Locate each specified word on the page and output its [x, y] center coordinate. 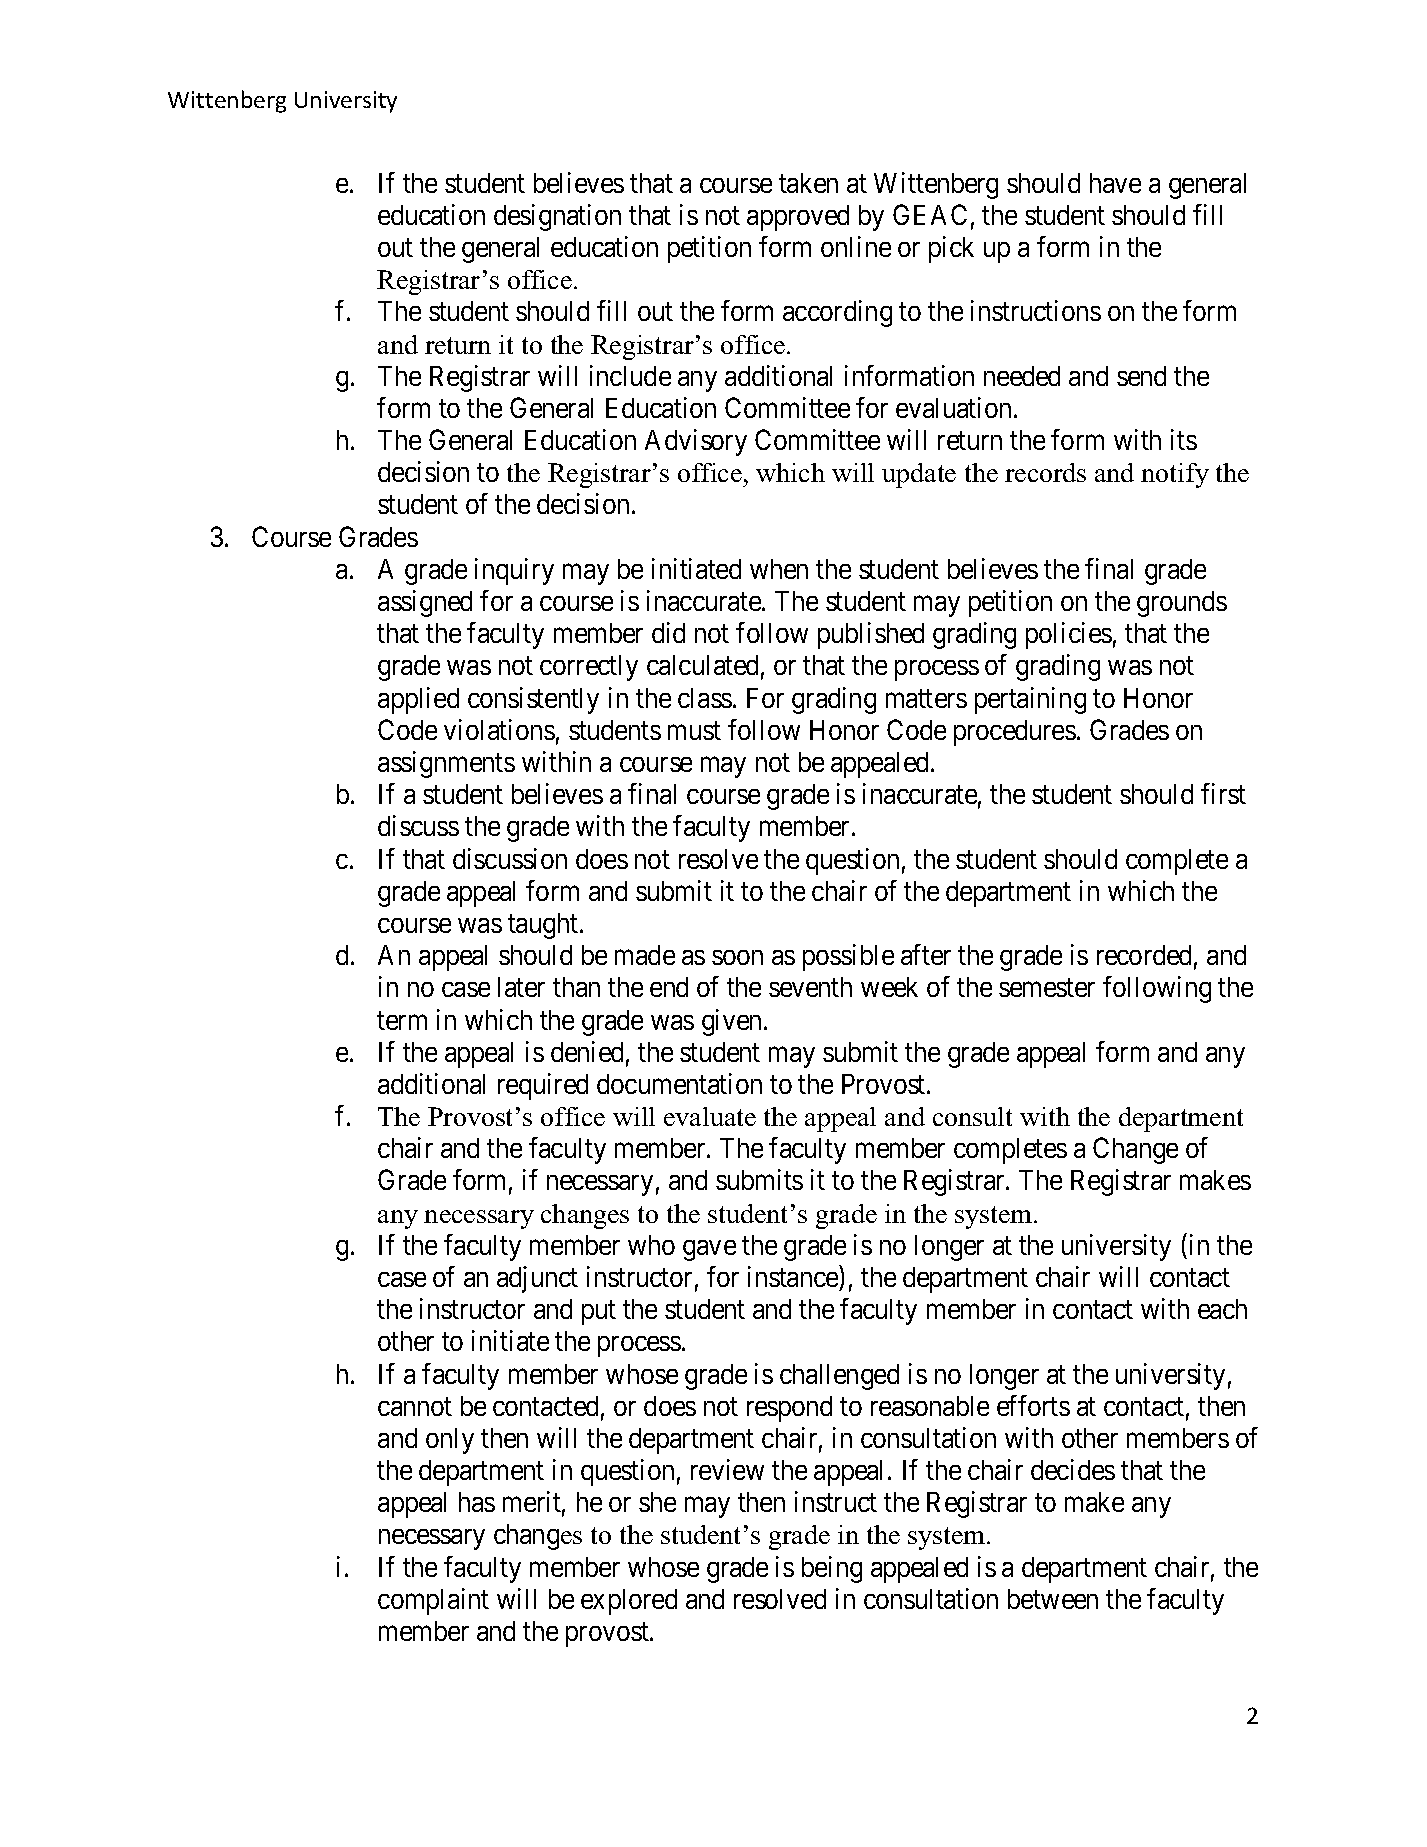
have [1115, 183]
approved [798, 218]
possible [848, 957]
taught [544, 926]
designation [557, 217]
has [477, 1502]
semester [1047, 988]
